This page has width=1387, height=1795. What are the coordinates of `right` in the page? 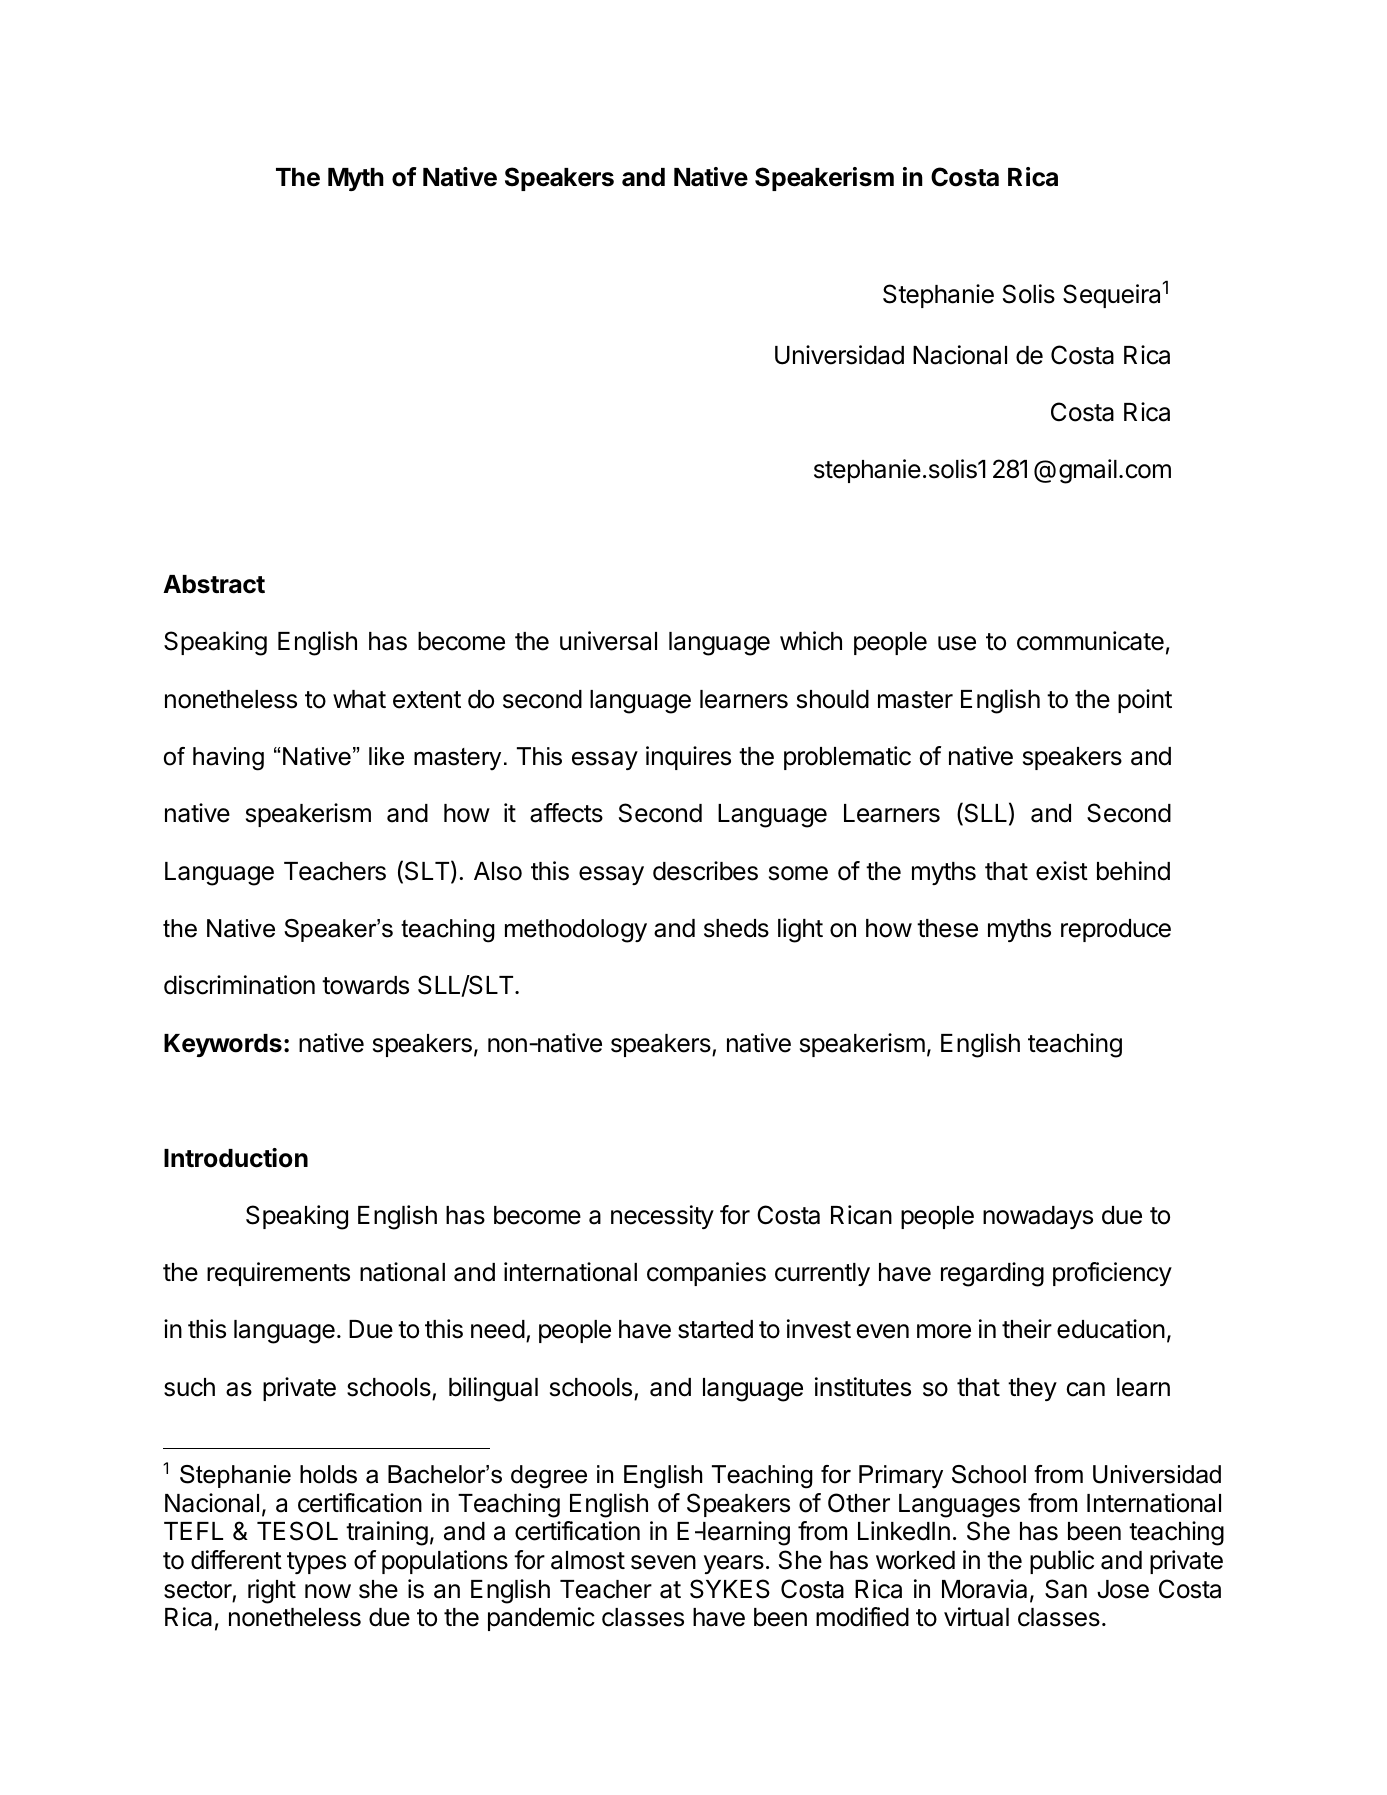 It's located at (272, 1591).
